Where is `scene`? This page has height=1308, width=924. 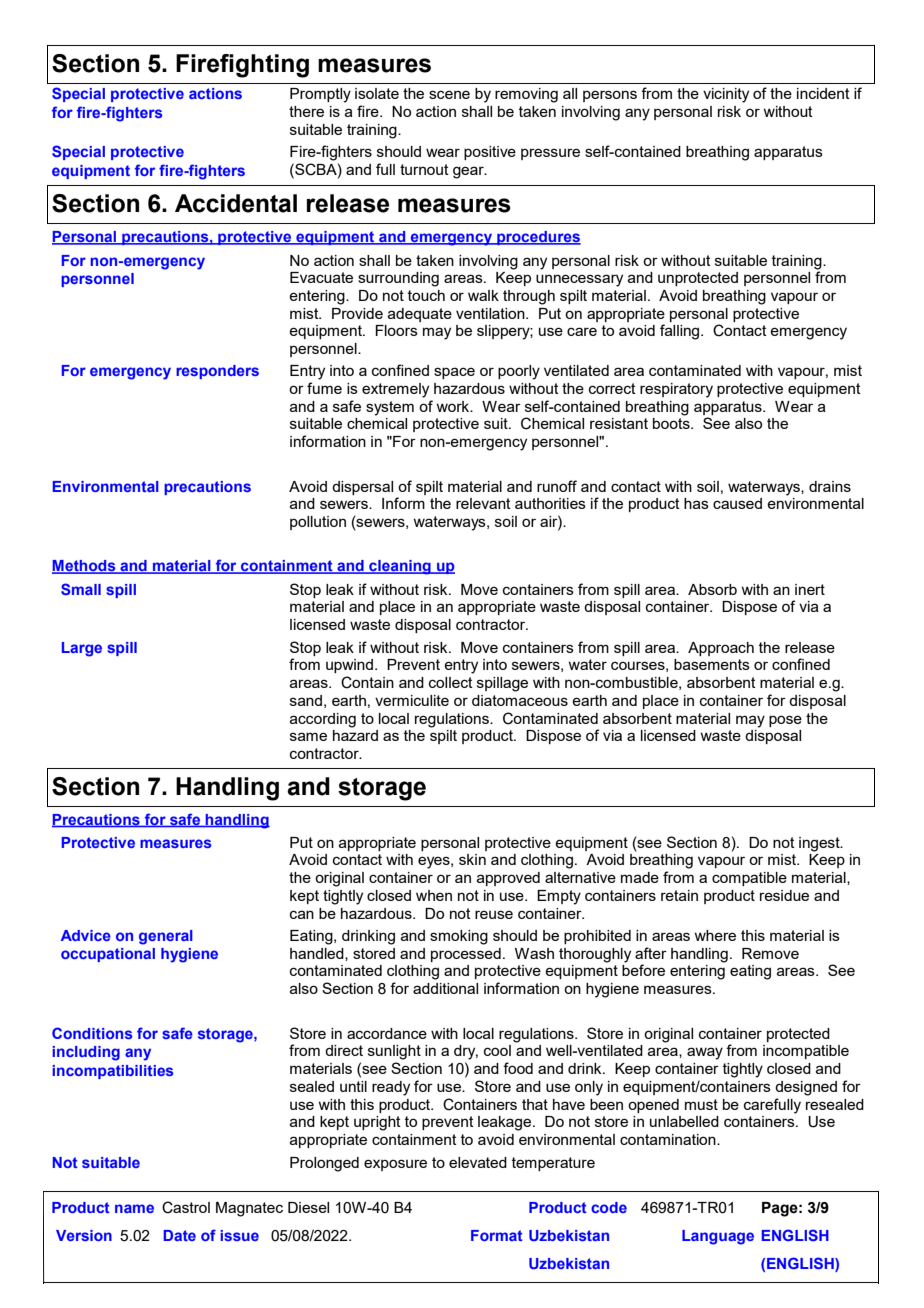
scene is located at coordinates (449, 94).
